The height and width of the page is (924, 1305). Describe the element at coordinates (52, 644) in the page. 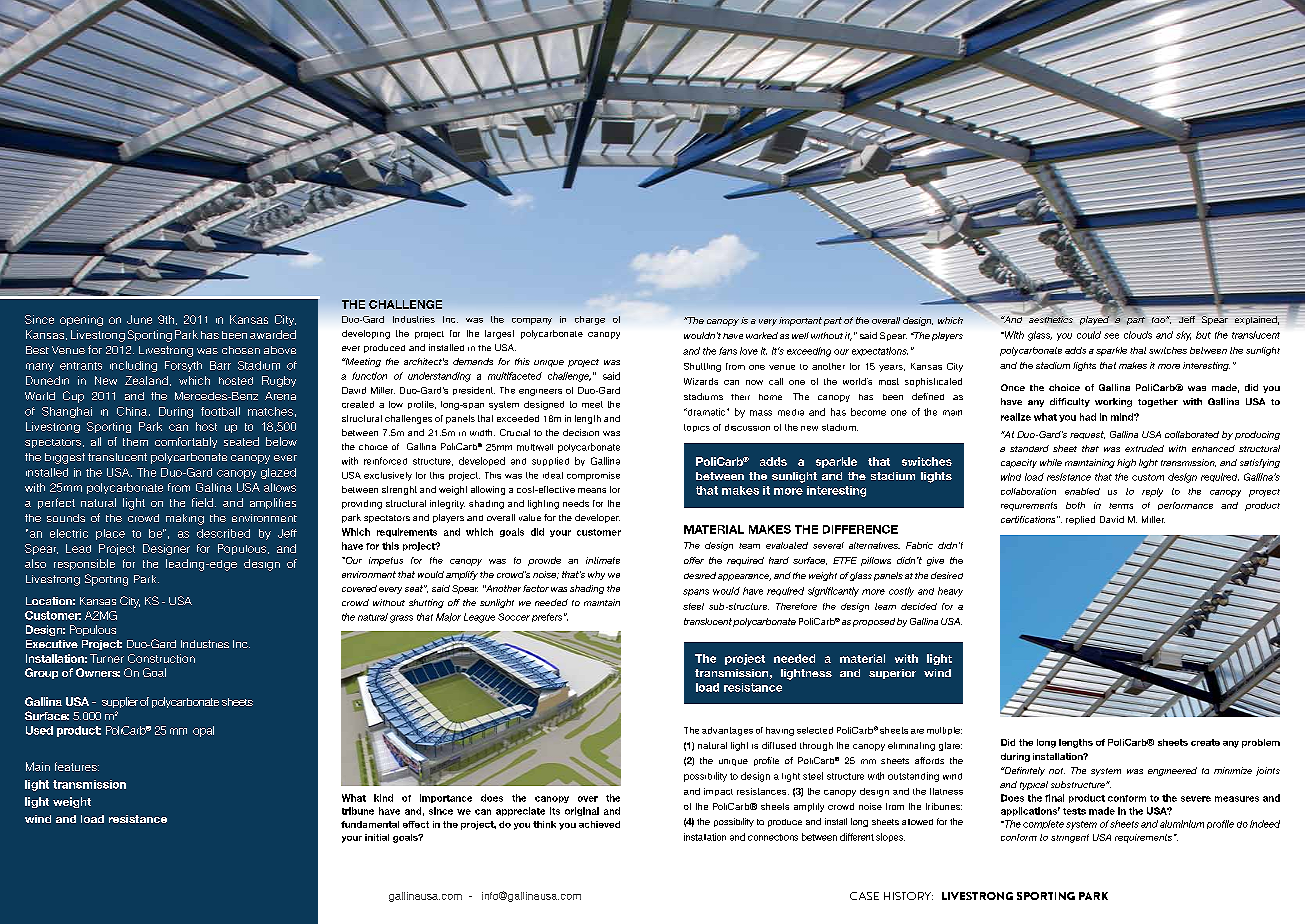

I see `Executive` at that location.
